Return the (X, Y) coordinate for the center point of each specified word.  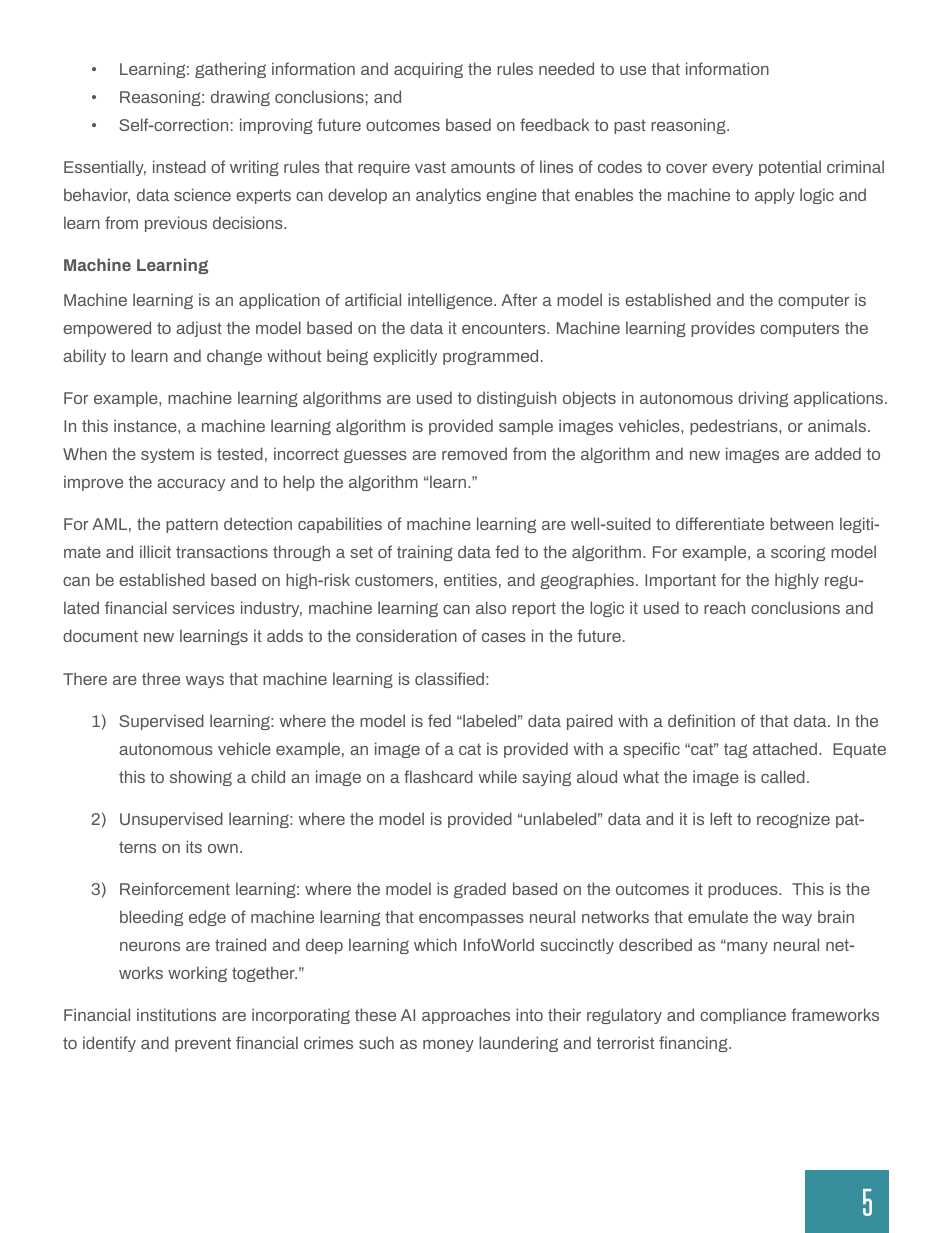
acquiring (428, 70)
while (498, 776)
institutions (176, 1014)
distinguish (516, 399)
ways (205, 682)
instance (146, 425)
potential (790, 168)
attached (785, 748)
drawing (240, 98)
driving (763, 399)
